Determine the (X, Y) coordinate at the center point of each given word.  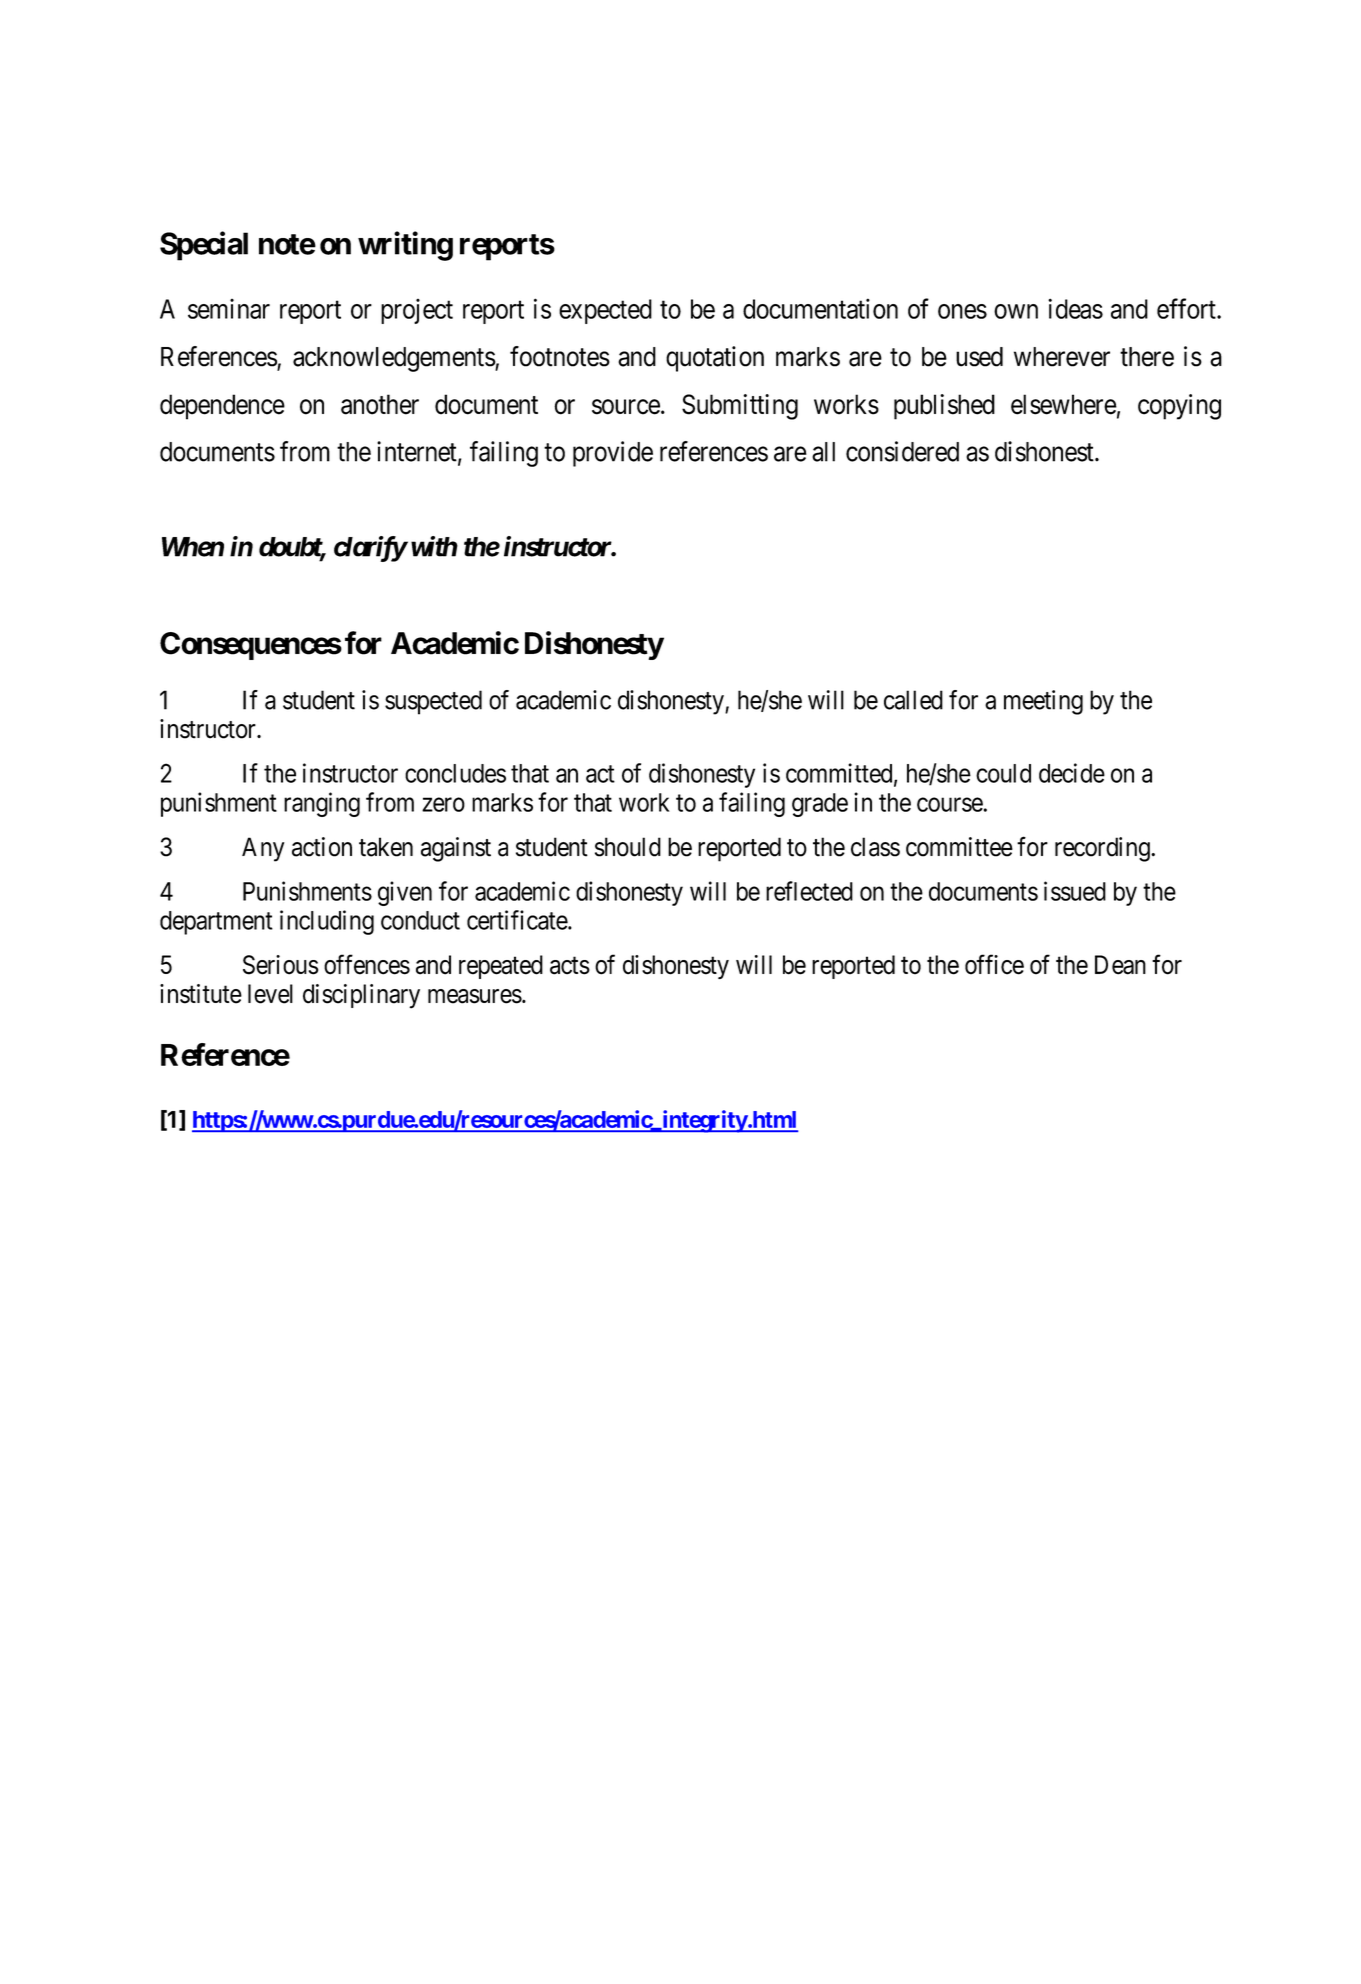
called (913, 700)
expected (605, 311)
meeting (1043, 702)
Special (204, 246)
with (434, 546)
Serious (280, 965)
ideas (1075, 308)
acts (570, 966)
